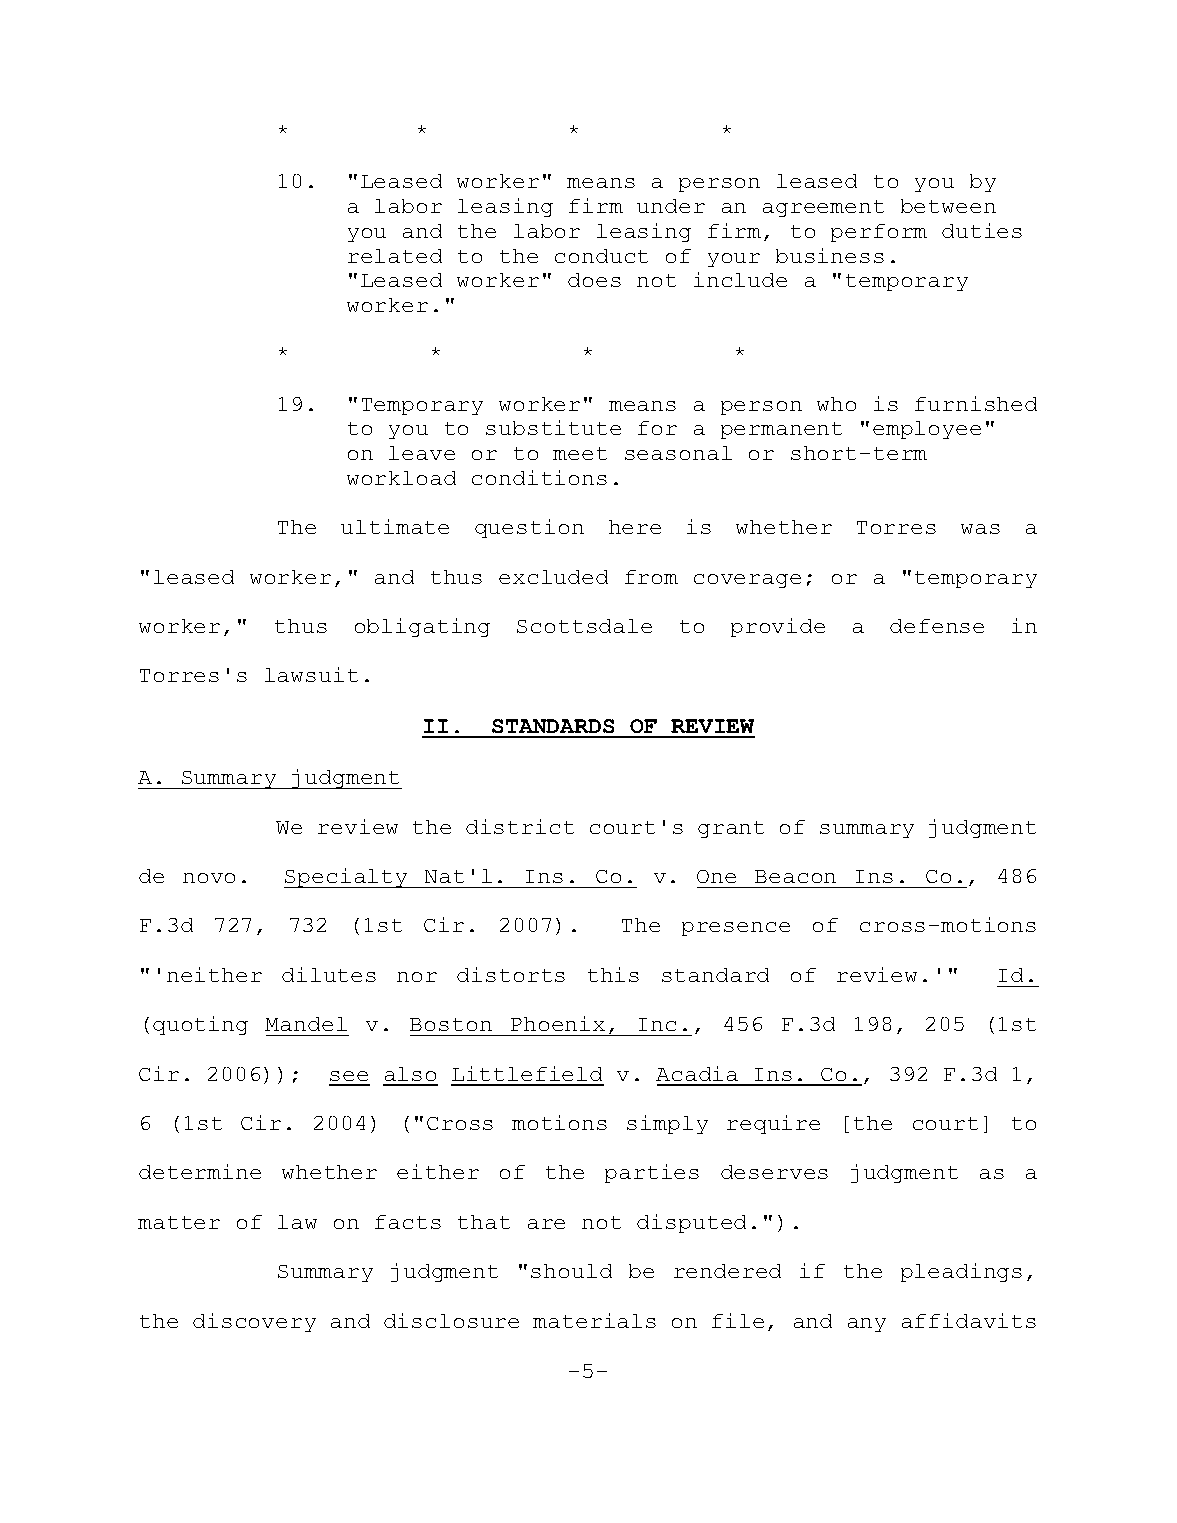 The height and width of the screenshot is (1523, 1177). What do you see at coordinates (879, 233) in the screenshot?
I see `perform` at bounding box center [879, 233].
